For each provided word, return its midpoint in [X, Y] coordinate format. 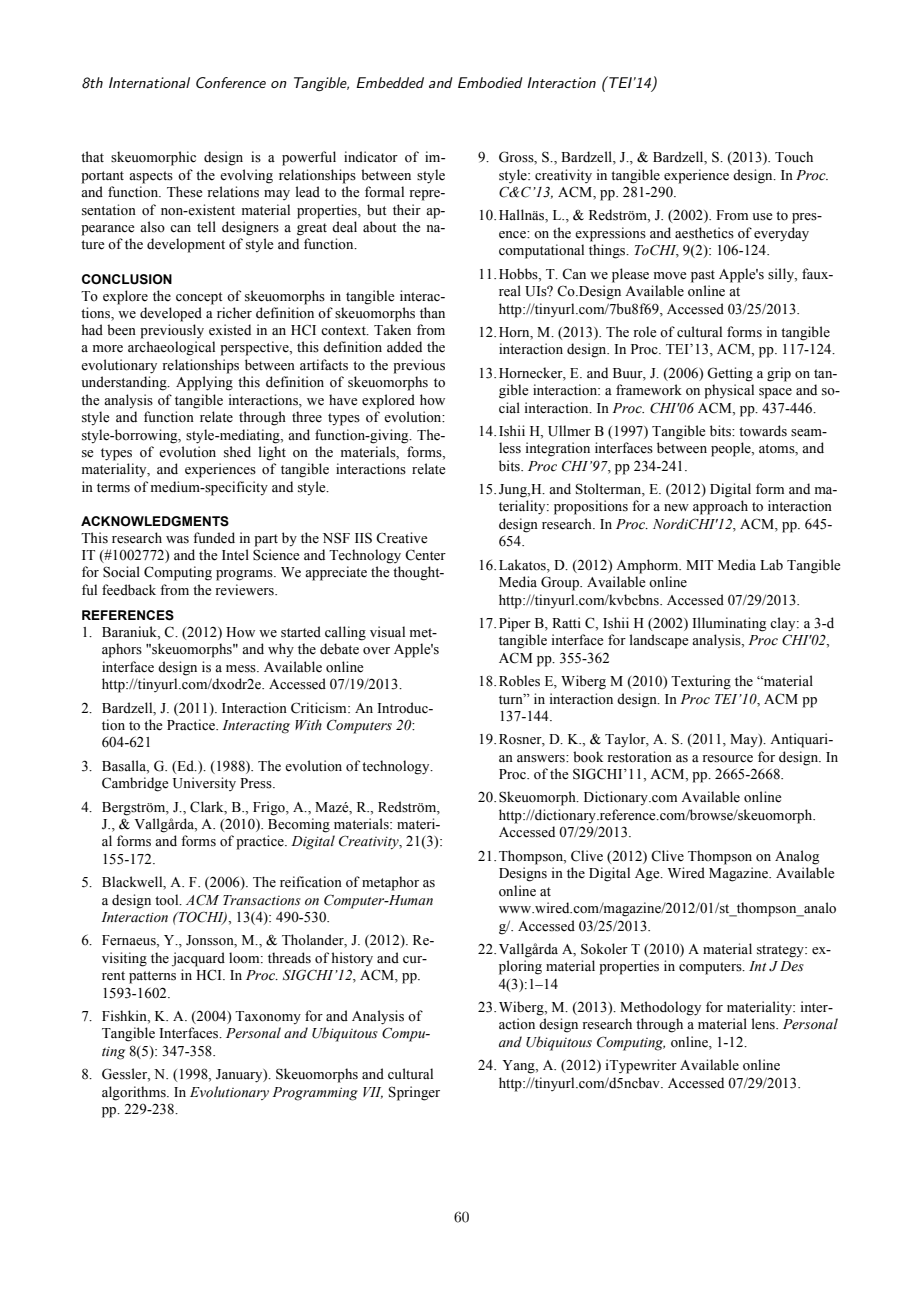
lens [764, 1024]
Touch [794, 156]
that [92, 156]
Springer [414, 1093]
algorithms [135, 1093]
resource [727, 759]
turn [512, 699]
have [343, 400]
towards [763, 431]
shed [237, 452]
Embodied [490, 82]
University [204, 784]
